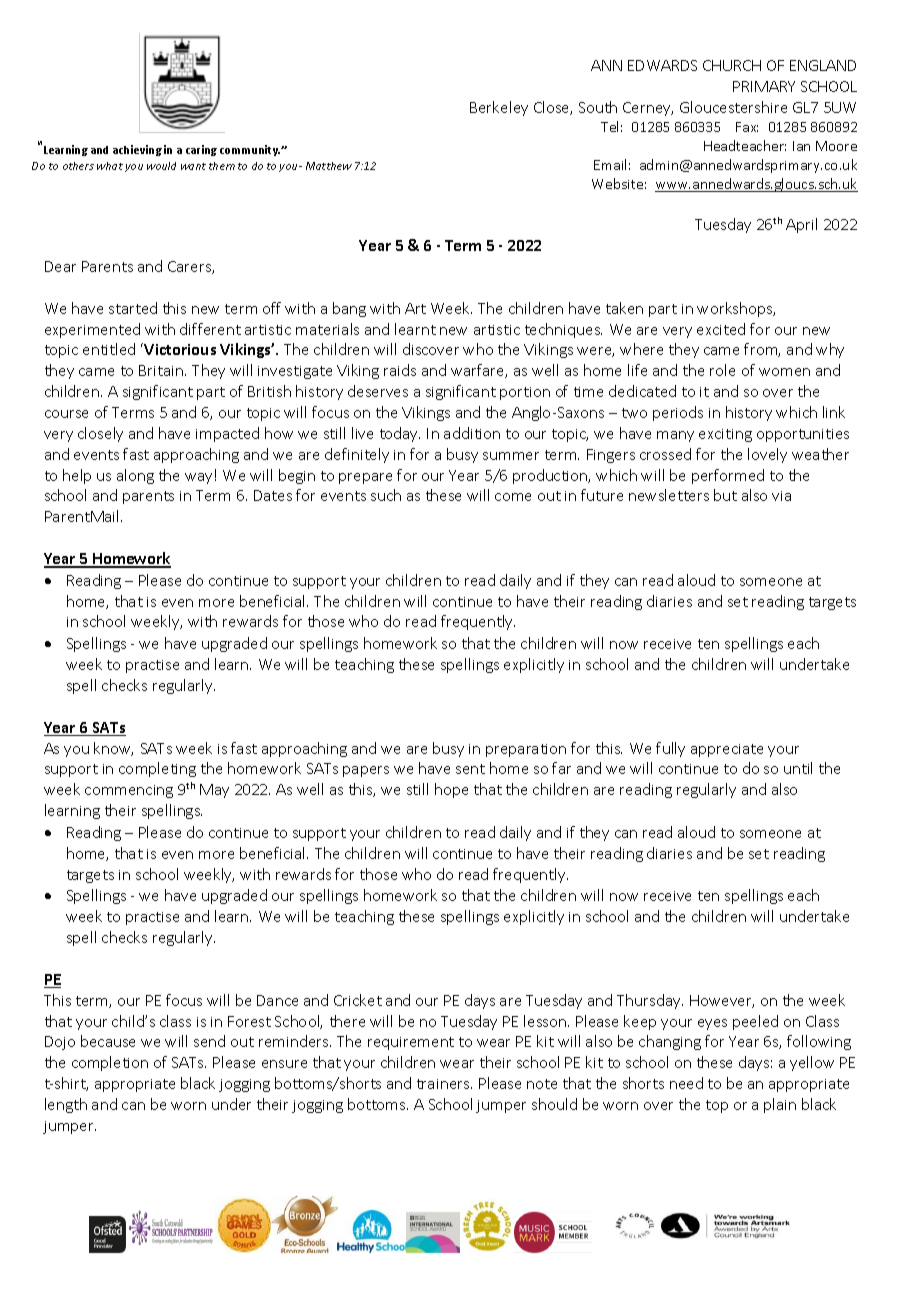 This page has height=1308, width=924. I want to click on until, so click(798, 768).
